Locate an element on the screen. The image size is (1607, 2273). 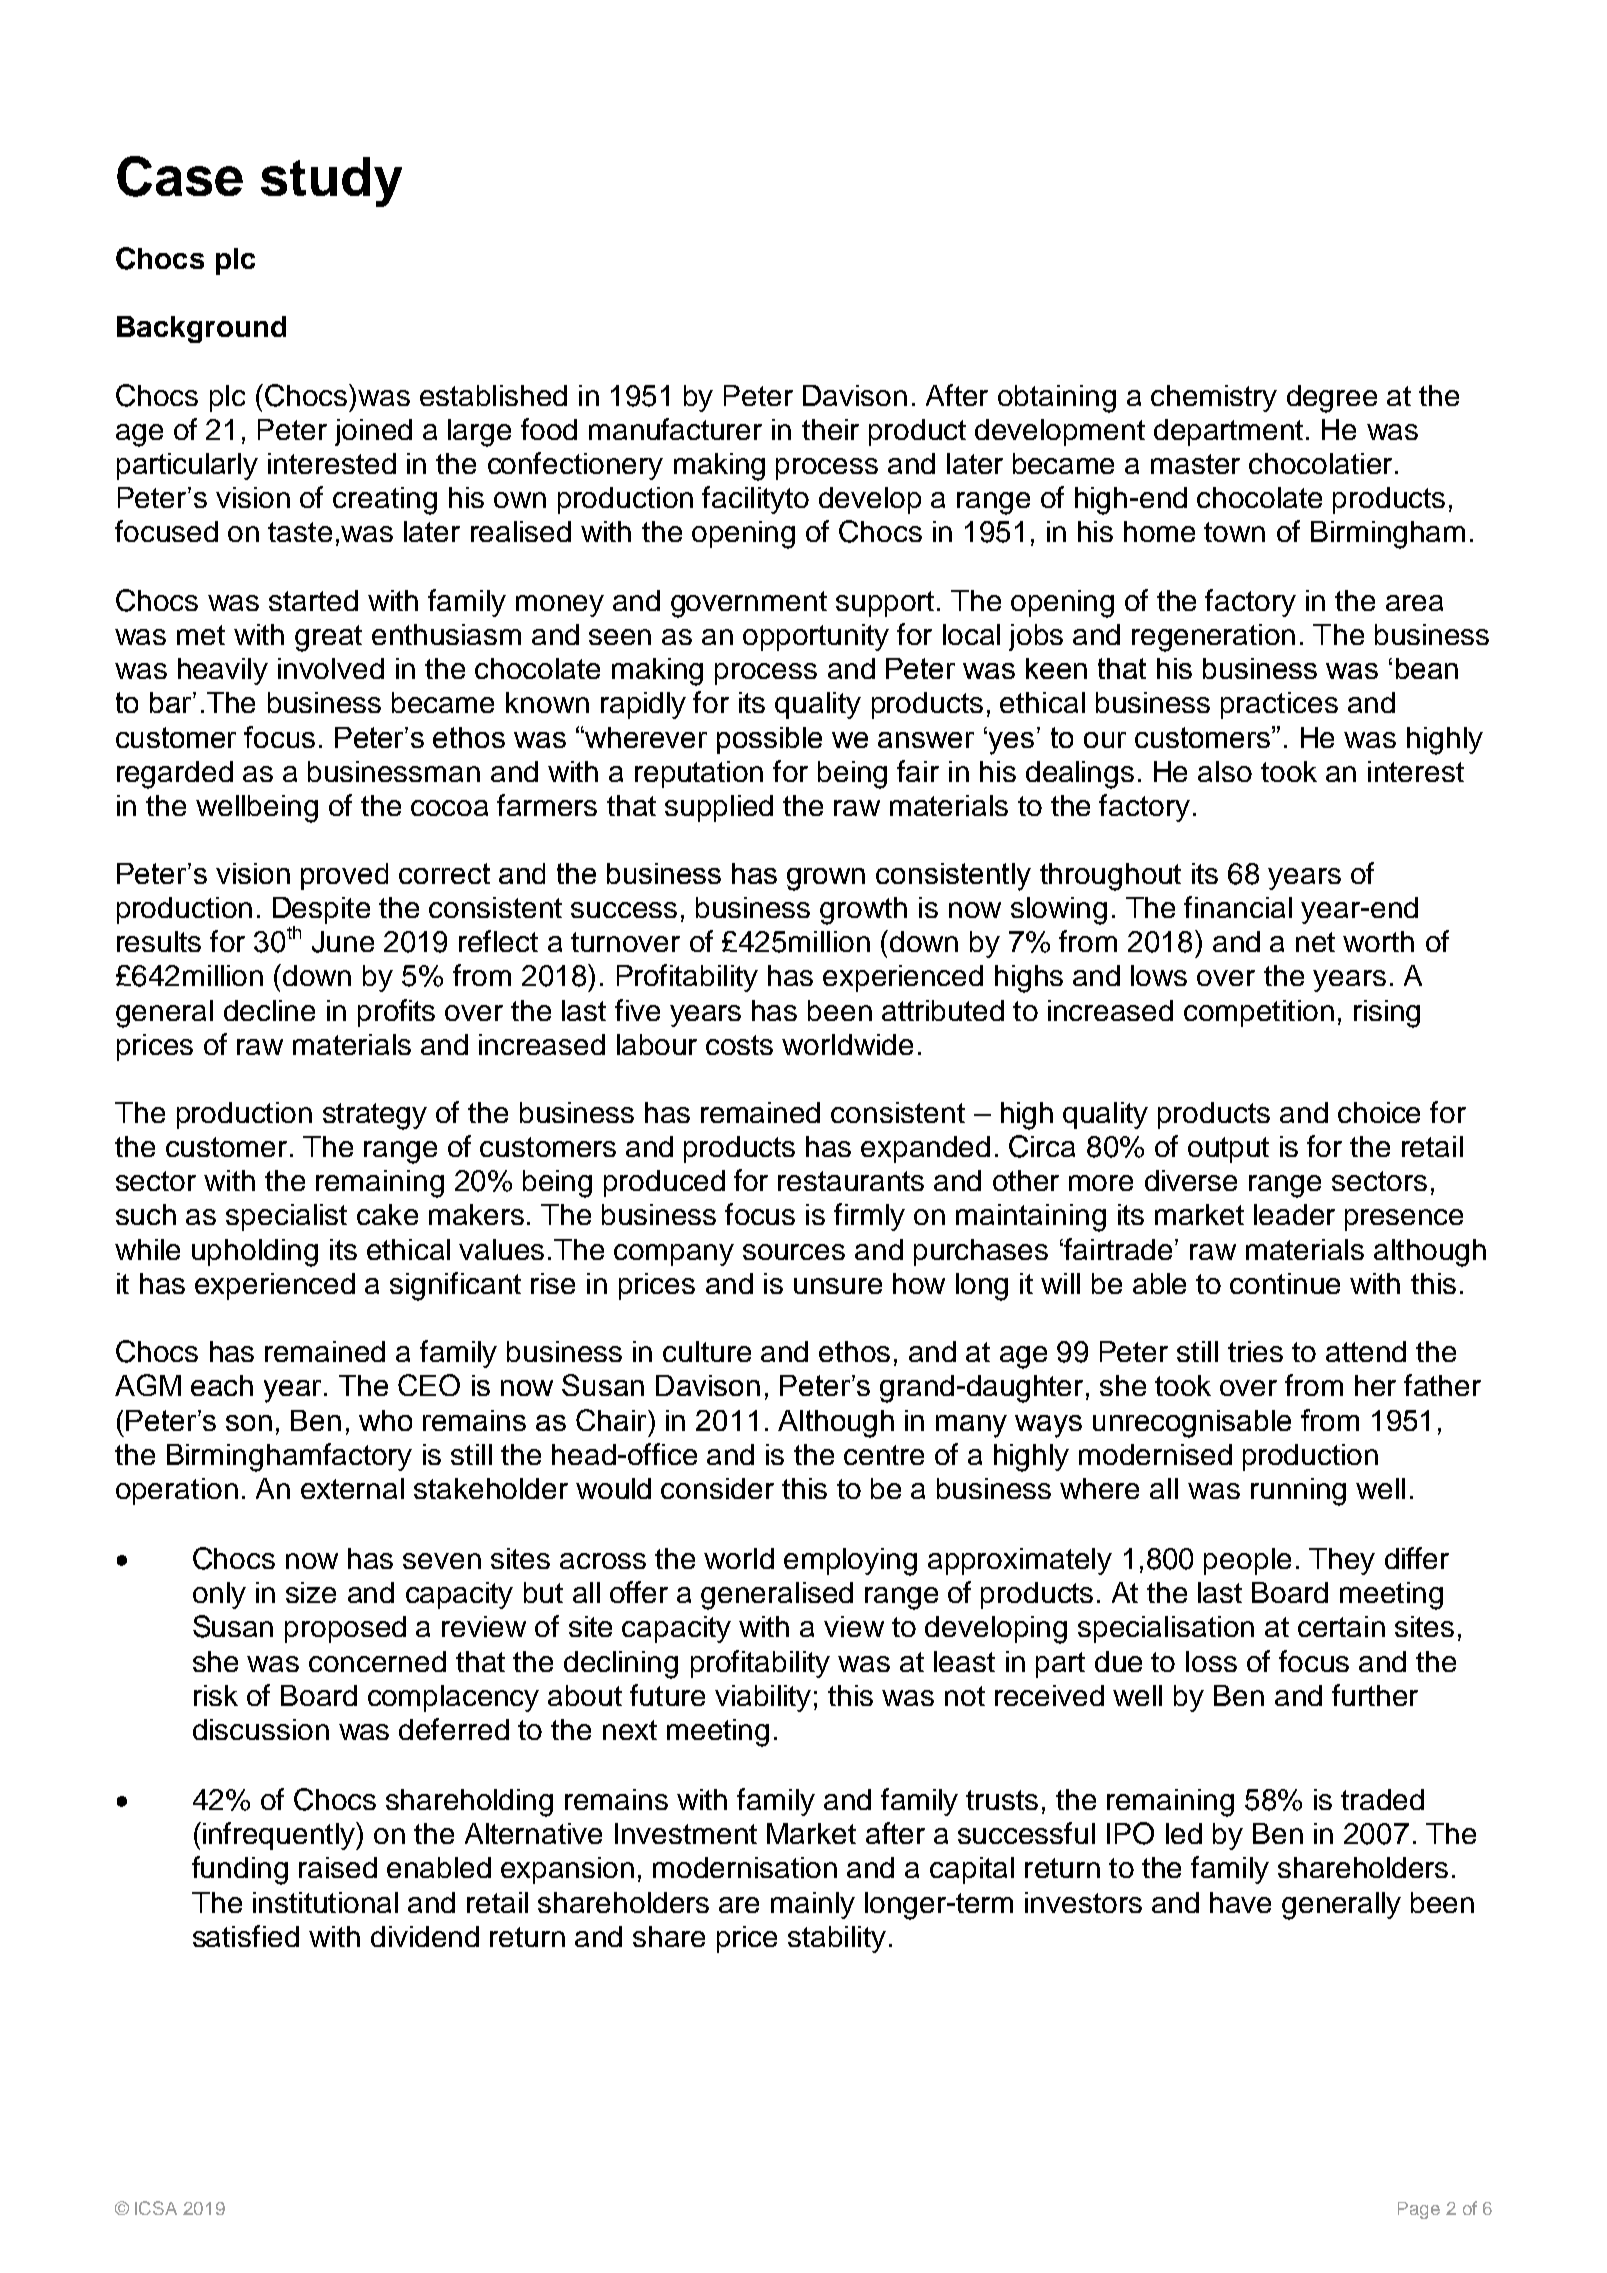
Page is located at coordinates (1419, 2210).
